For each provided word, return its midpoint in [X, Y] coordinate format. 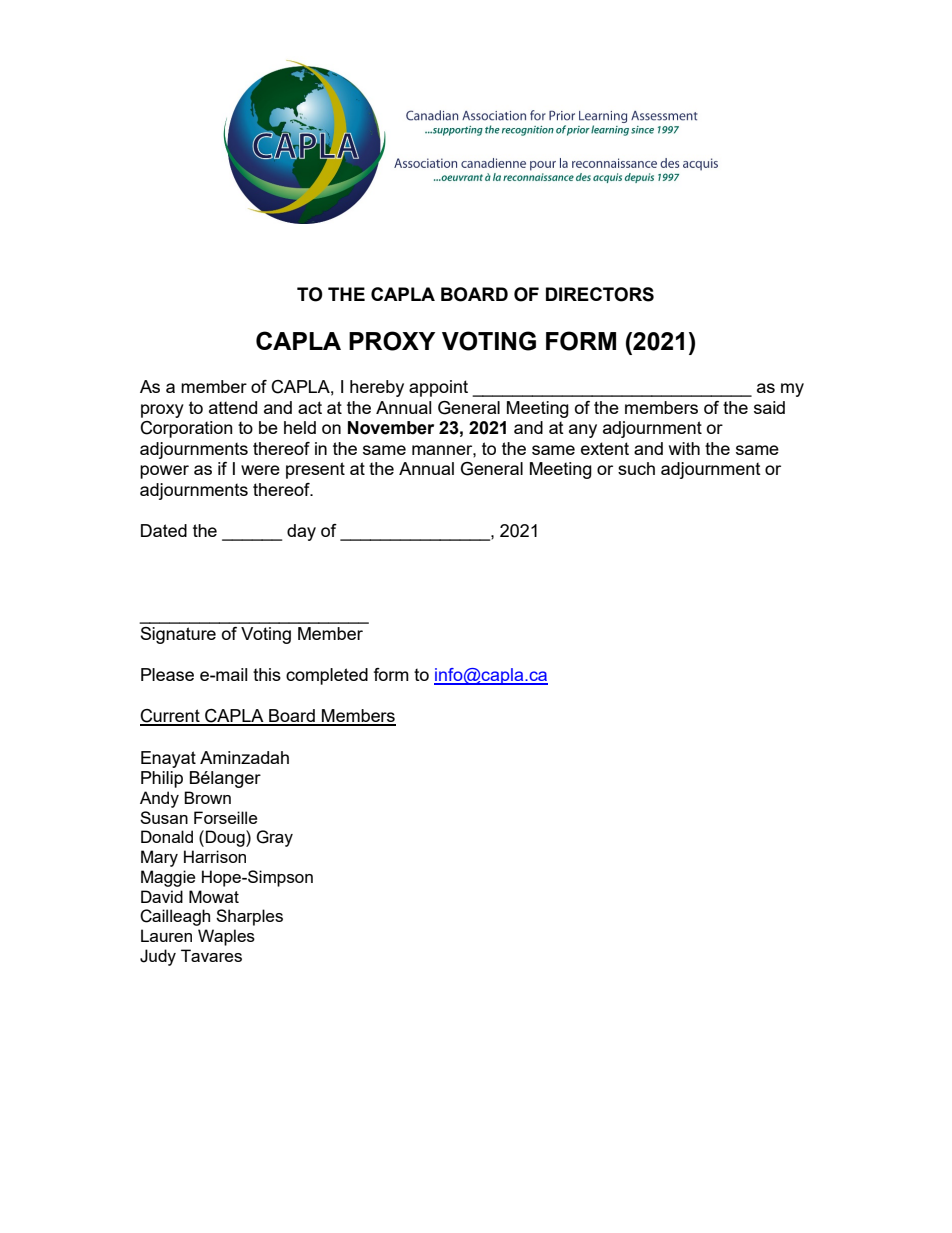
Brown [207, 797]
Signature [178, 635]
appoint [438, 388]
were [260, 470]
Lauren [166, 935]
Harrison [215, 856]
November [391, 428]
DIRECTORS [600, 294]
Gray [274, 838]
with [684, 448]
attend [233, 407]
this [267, 674]
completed [327, 676]
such [636, 468]
